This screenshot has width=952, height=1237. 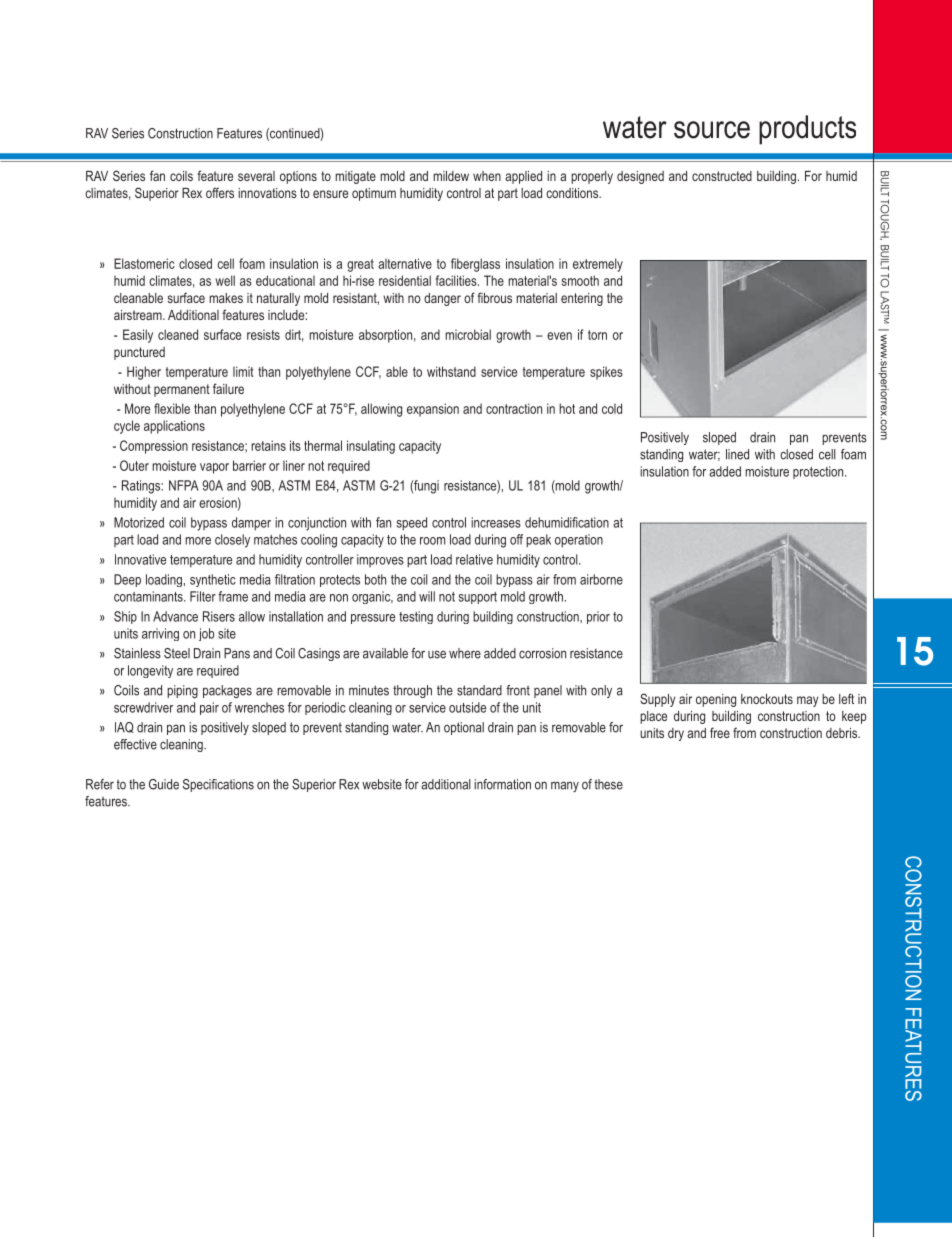 What do you see at coordinates (606, 373) in the screenshot?
I see `spikes` at bounding box center [606, 373].
